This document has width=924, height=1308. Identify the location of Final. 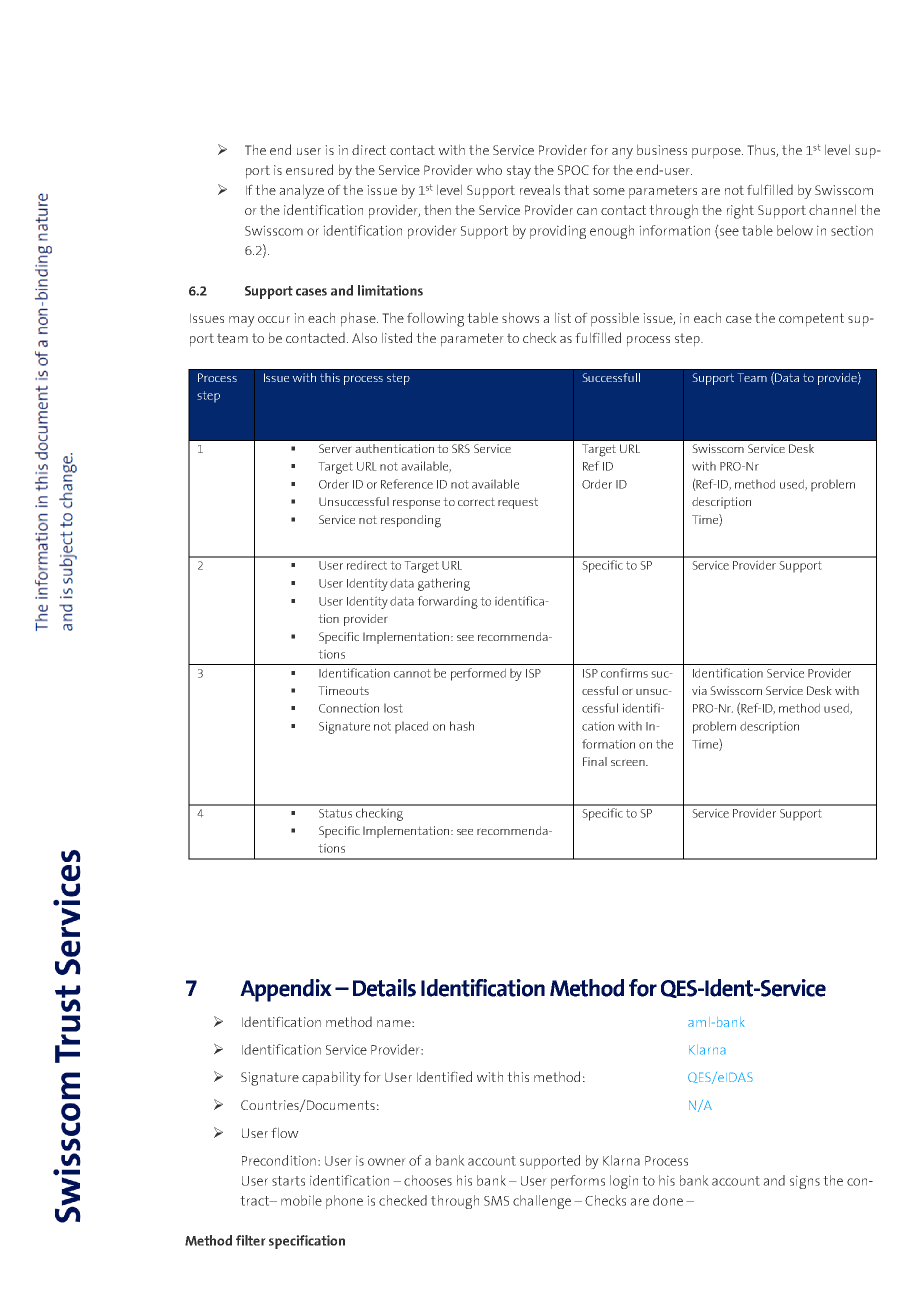
(595, 761).
